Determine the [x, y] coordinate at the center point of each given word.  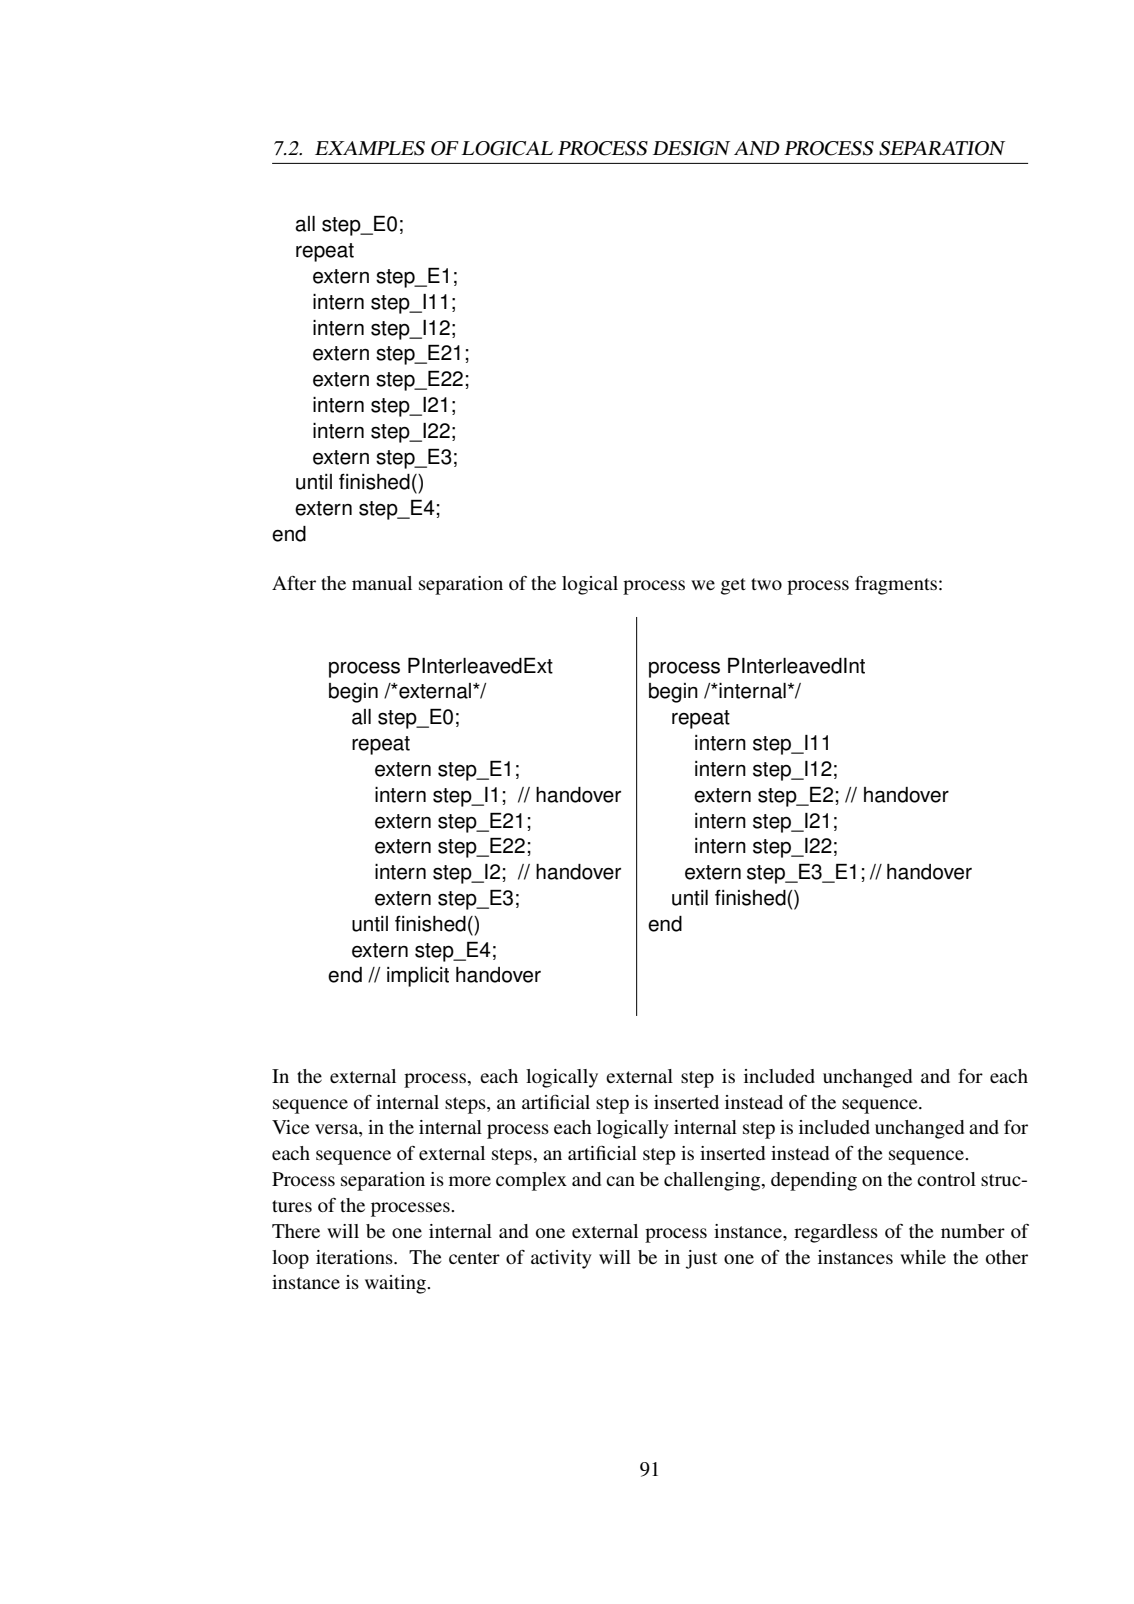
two [766, 584]
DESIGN [691, 148]
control [946, 1179]
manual [382, 583]
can [620, 1181]
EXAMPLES [370, 148]
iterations [355, 1257]
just [701, 1259]
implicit [418, 977]
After [294, 583]
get [733, 586]
